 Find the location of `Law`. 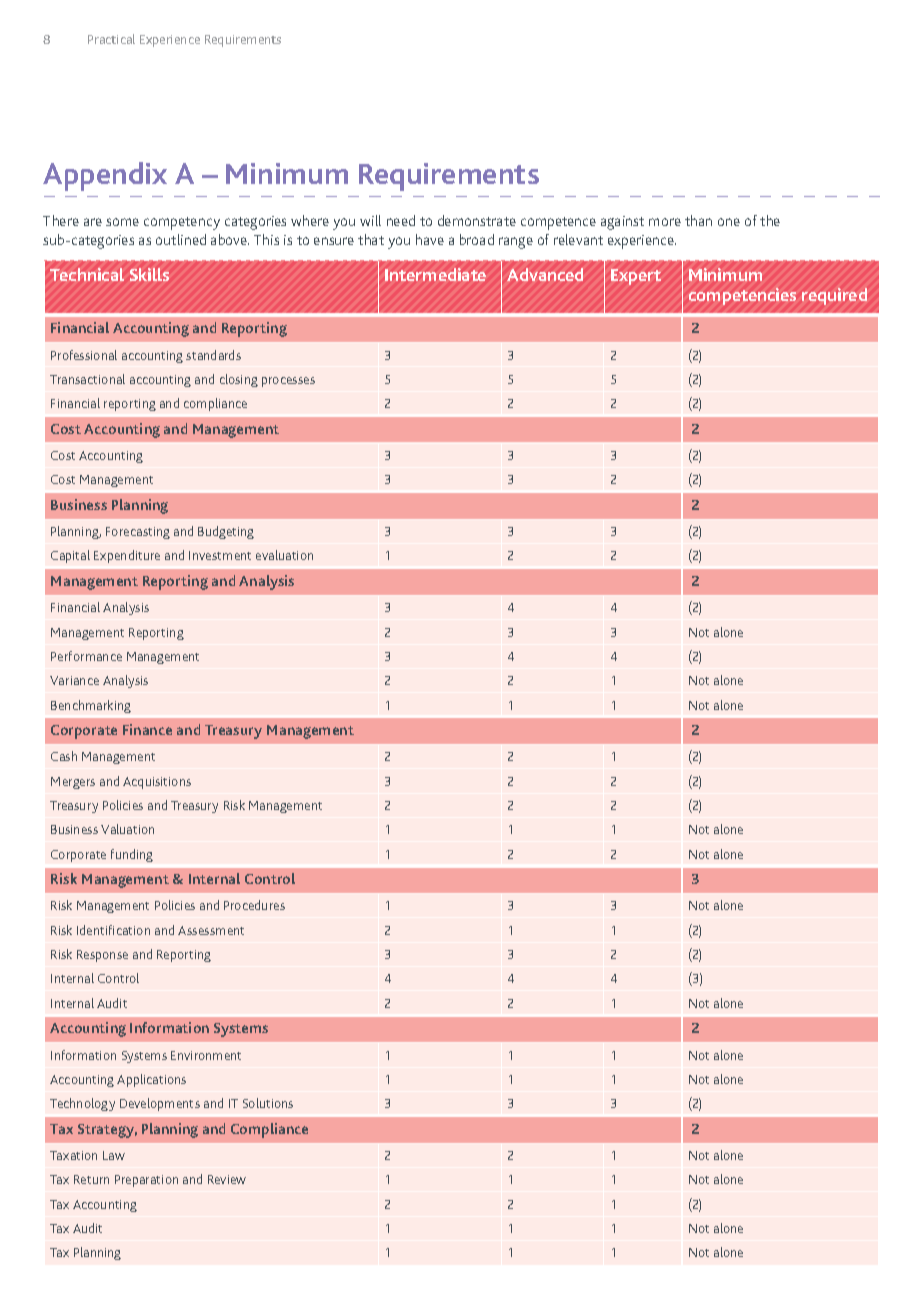

Law is located at coordinates (114, 1155).
